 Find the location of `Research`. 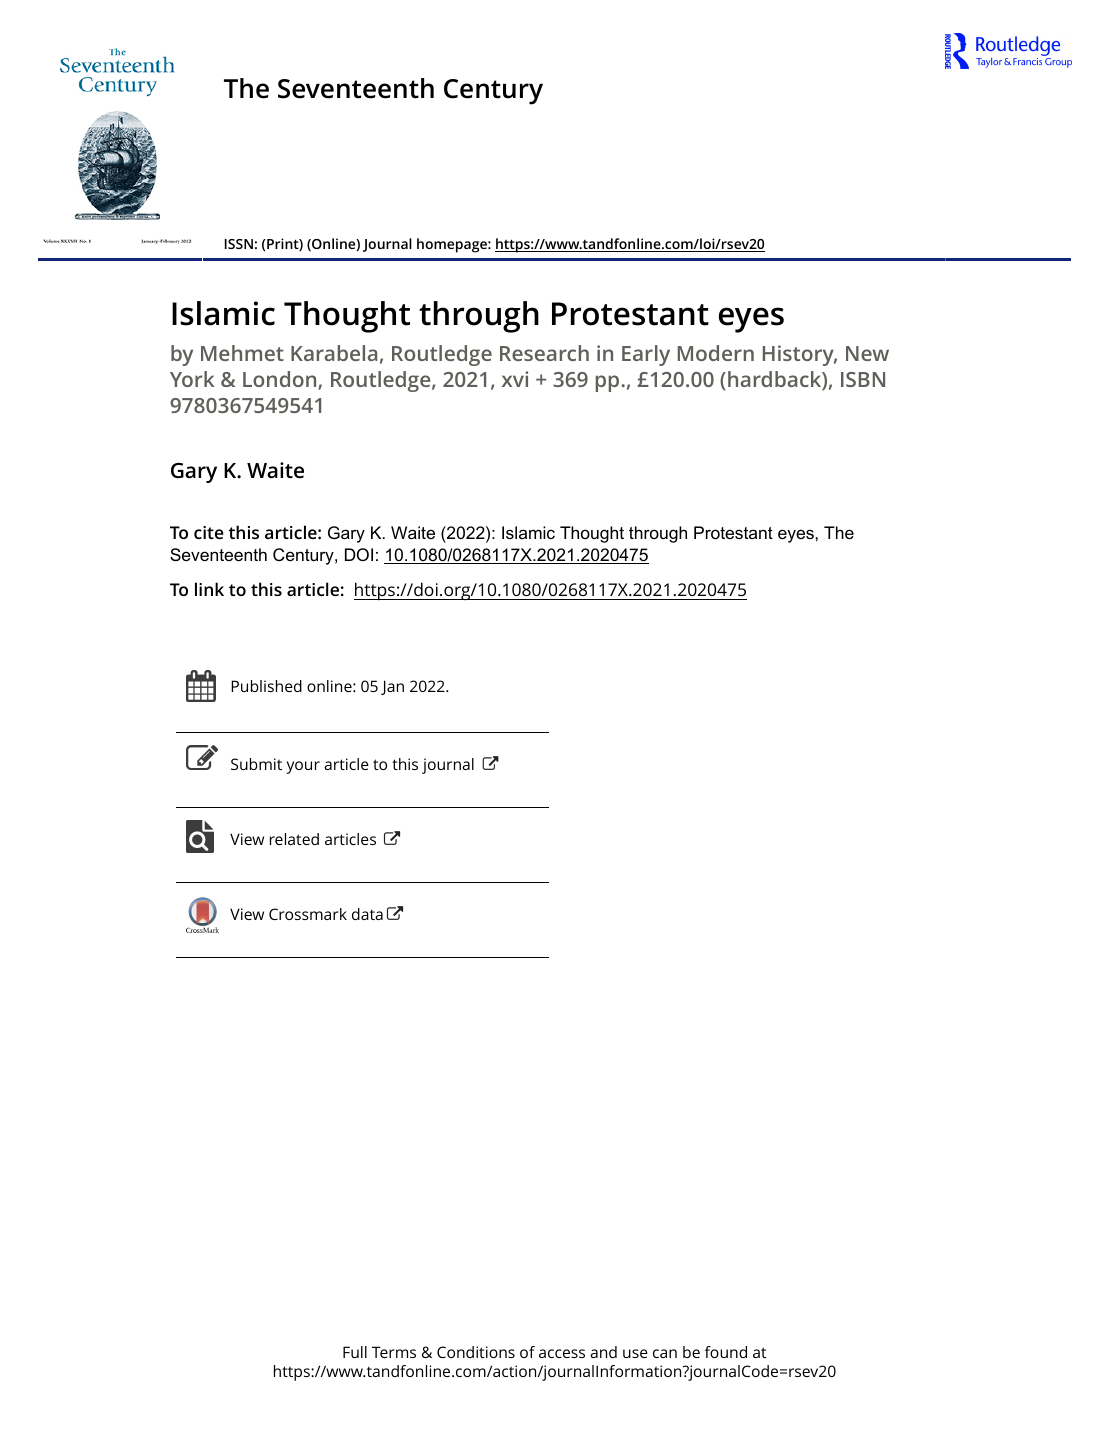

Research is located at coordinates (544, 353).
